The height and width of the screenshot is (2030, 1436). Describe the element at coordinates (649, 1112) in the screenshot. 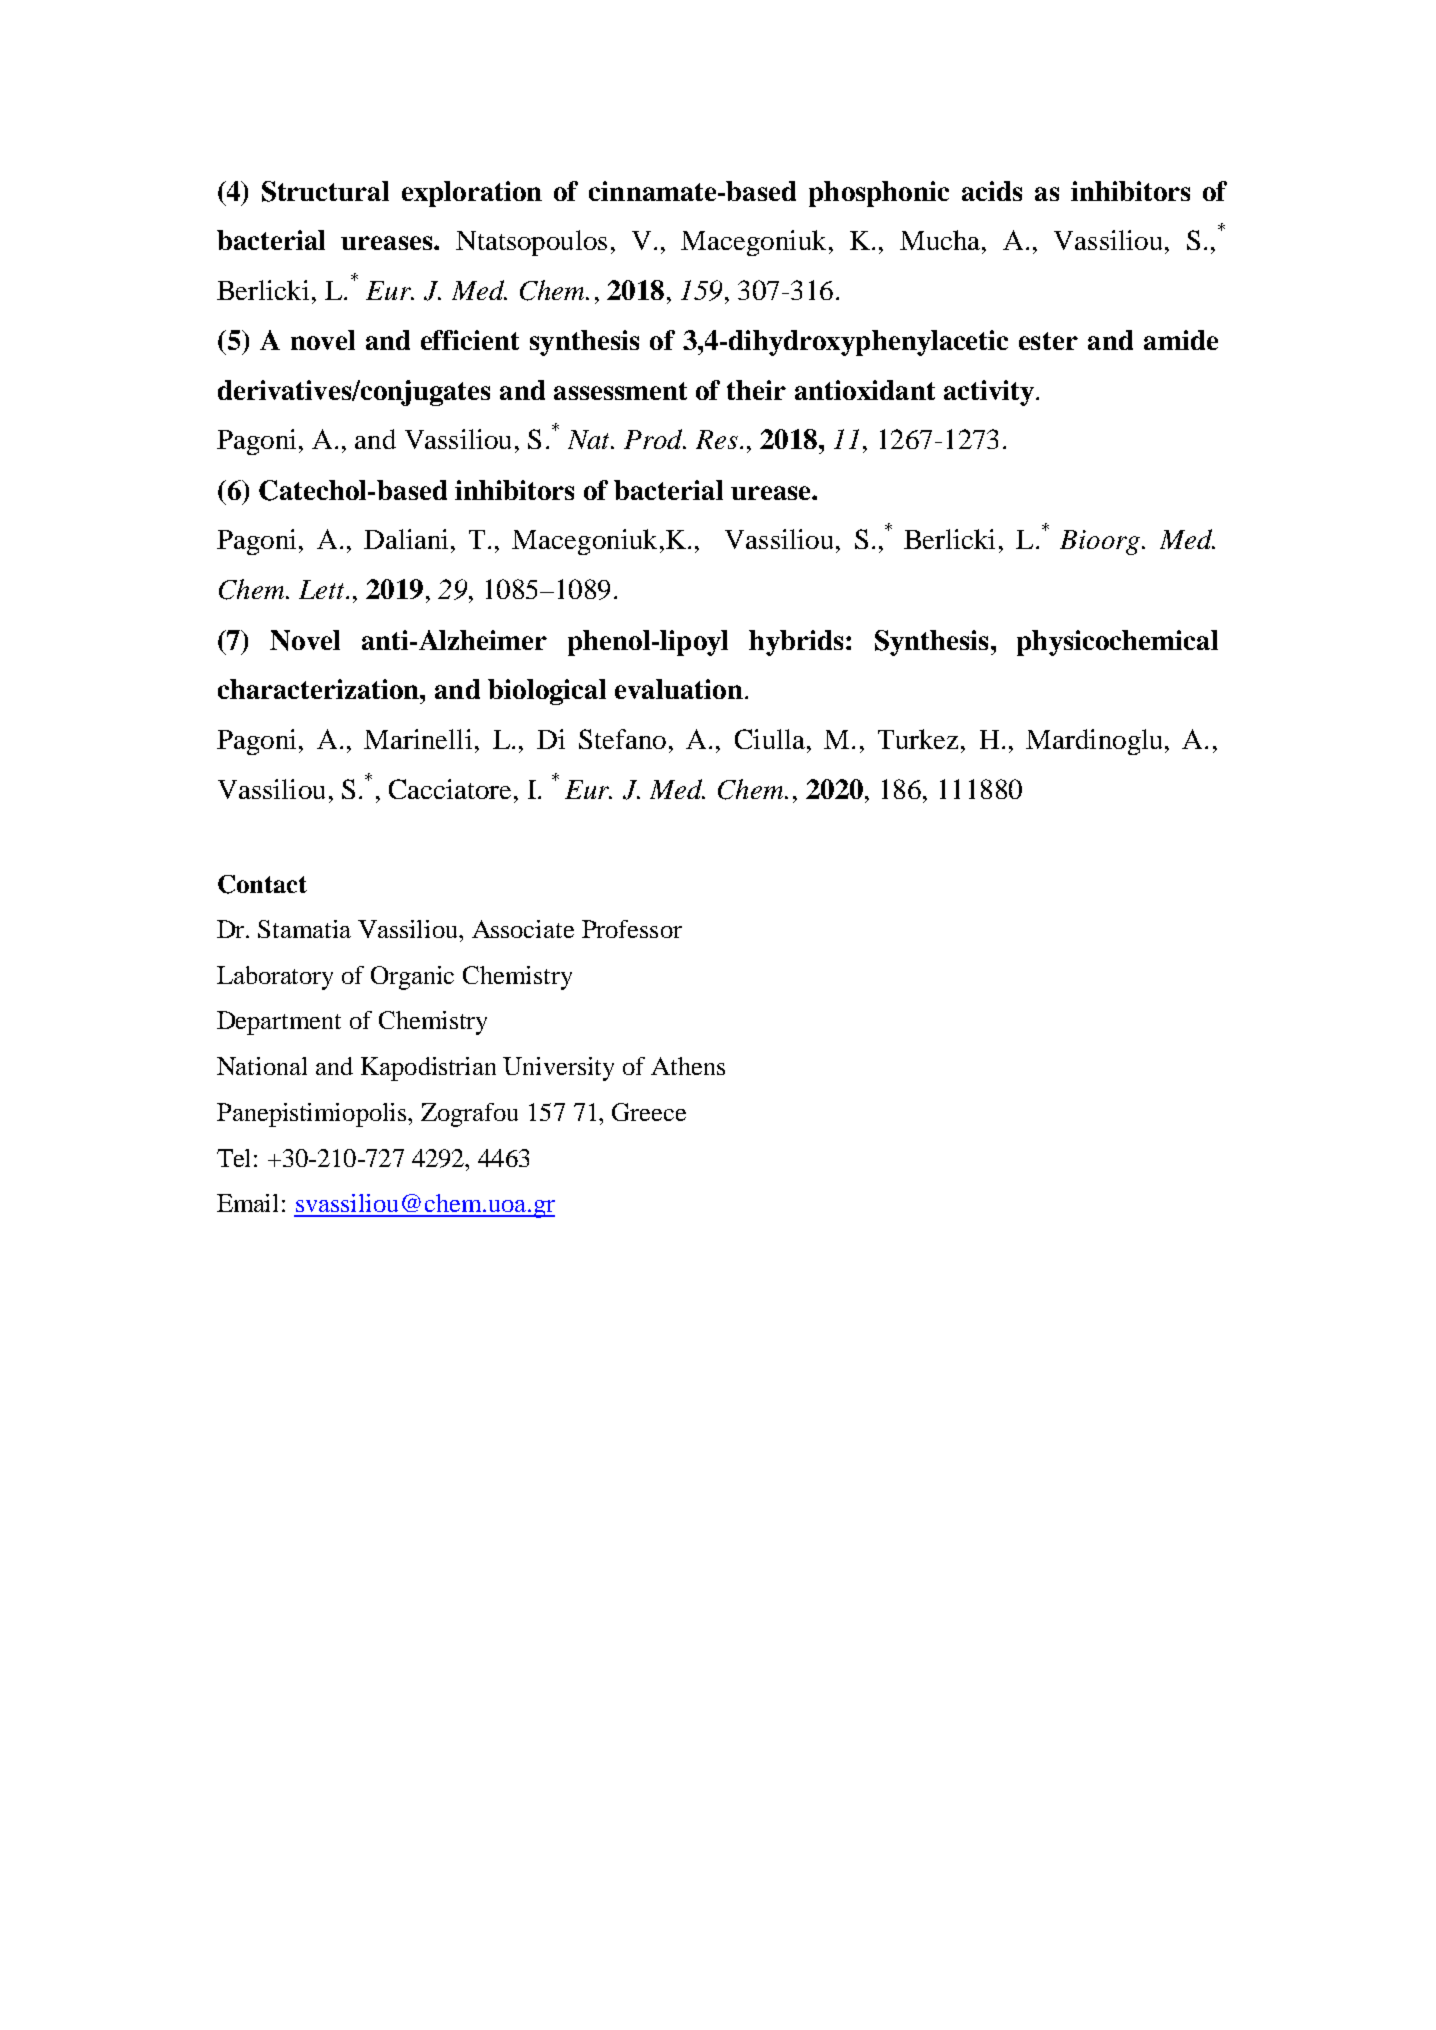

I see `Greece` at that location.
